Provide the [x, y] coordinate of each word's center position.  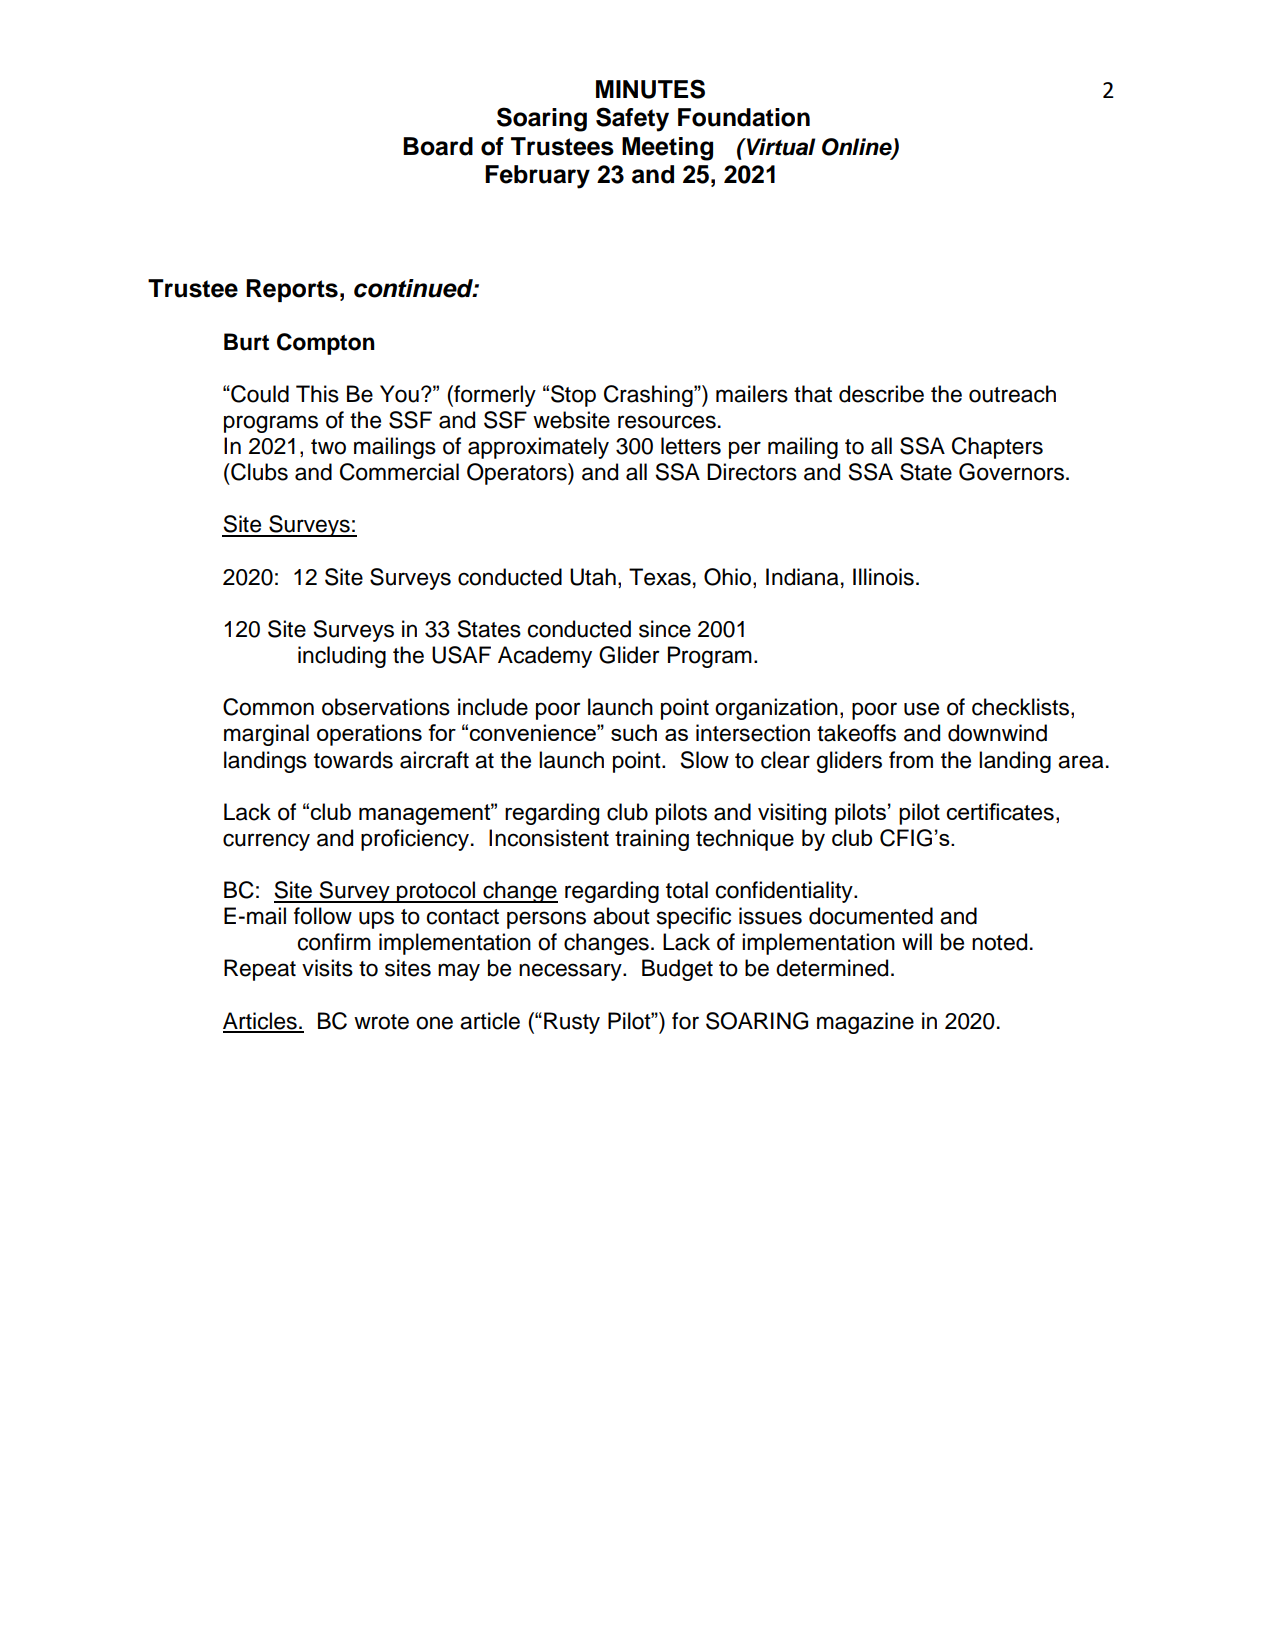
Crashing [649, 396]
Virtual [780, 147]
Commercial [399, 472]
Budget [677, 970]
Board [438, 146]
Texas [660, 577]
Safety [632, 119]
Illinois [883, 577]
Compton [326, 344]
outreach [1012, 394]
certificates [1000, 812]
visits [327, 968]
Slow [704, 760]
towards [353, 760]
